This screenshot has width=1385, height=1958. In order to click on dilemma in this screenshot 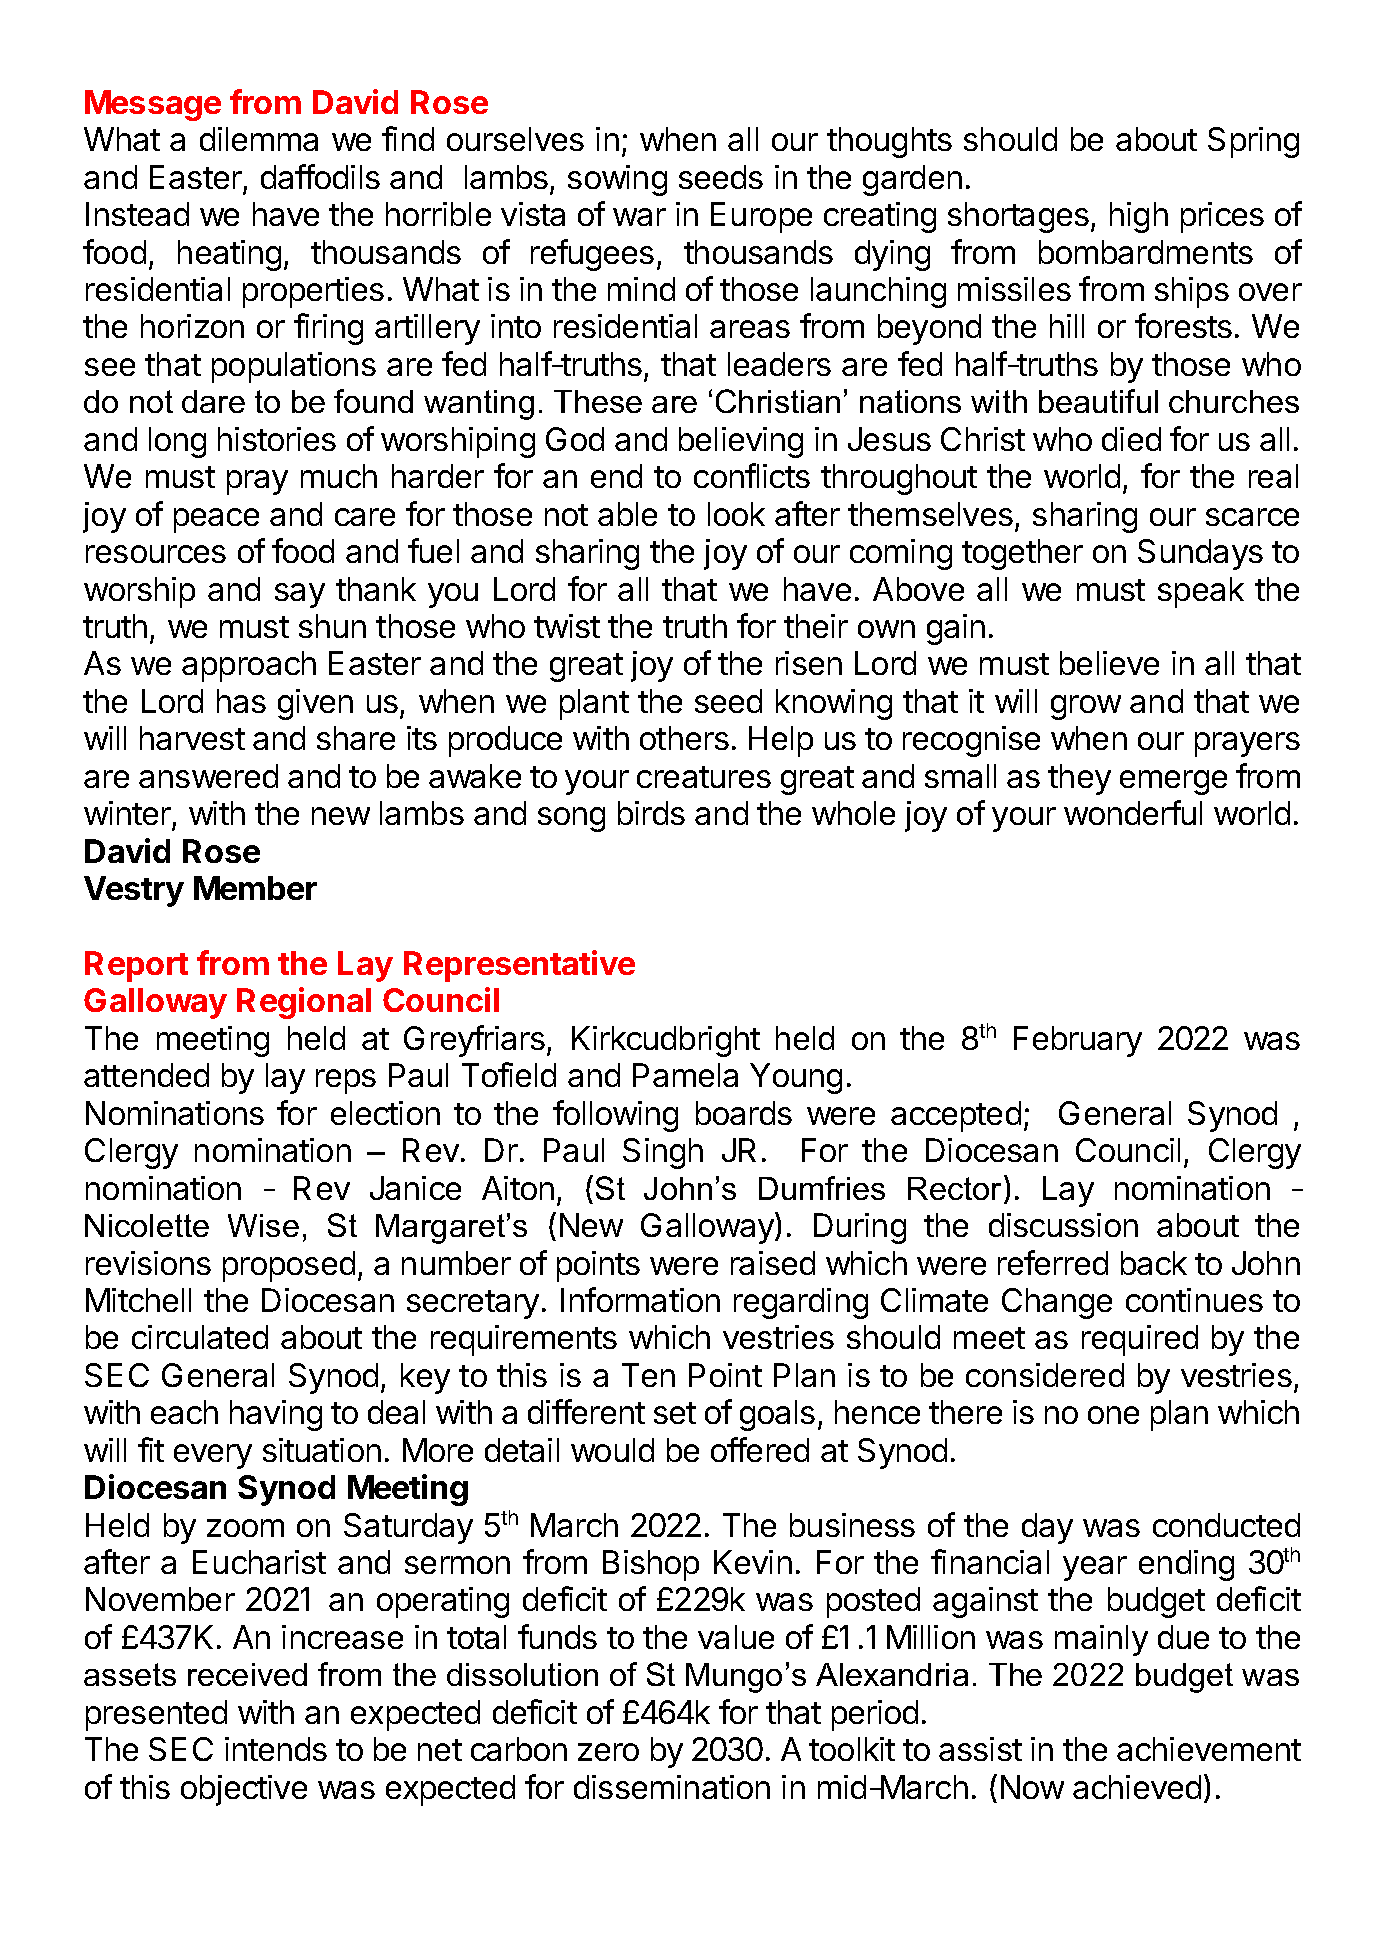, I will do `click(259, 139)`.
